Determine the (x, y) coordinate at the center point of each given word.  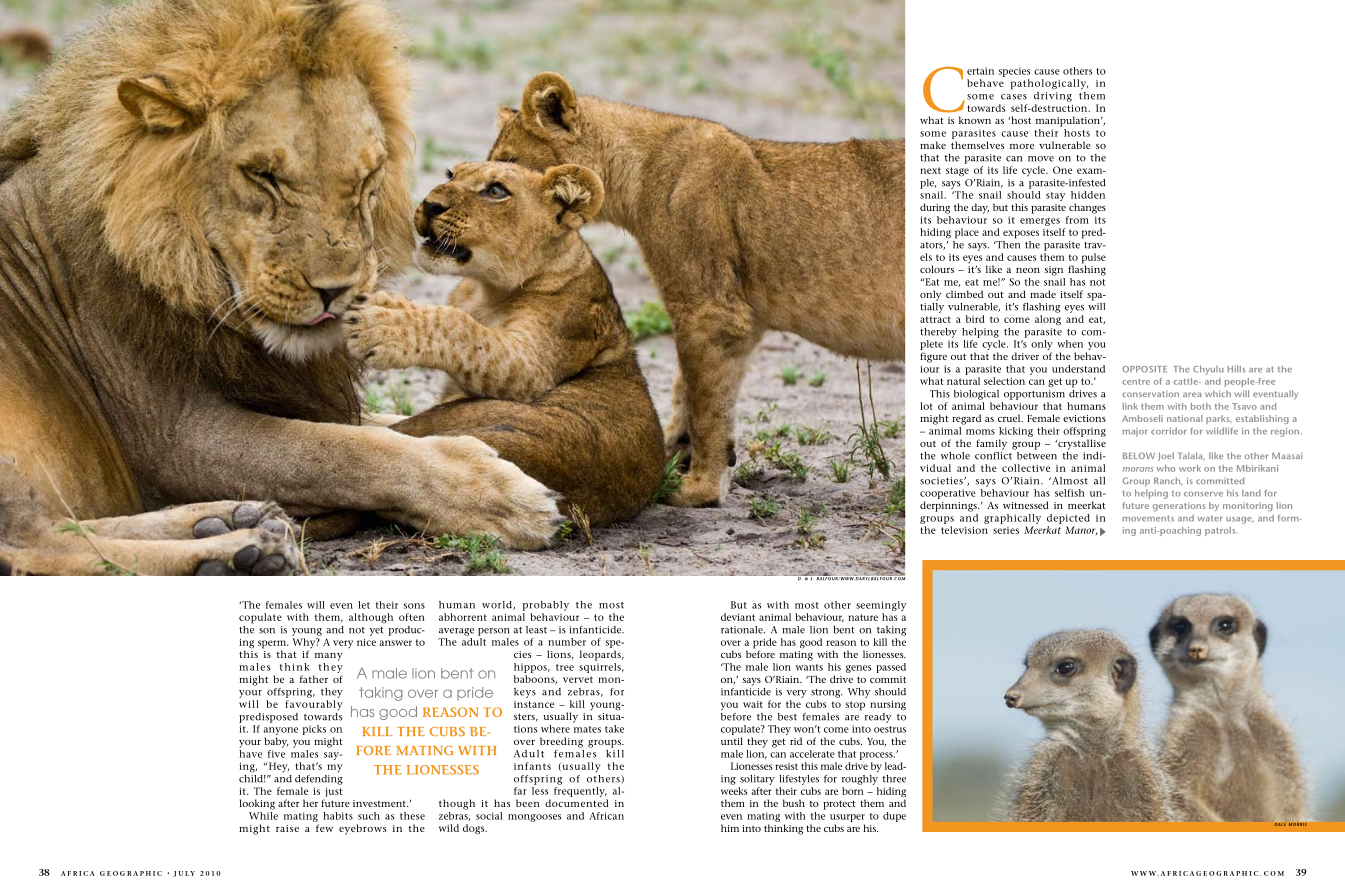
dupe (894, 817)
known (975, 120)
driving (1053, 95)
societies (942, 481)
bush (794, 803)
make (933, 145)
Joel (1166, 456)
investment (380, 803)
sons (414, 606)
